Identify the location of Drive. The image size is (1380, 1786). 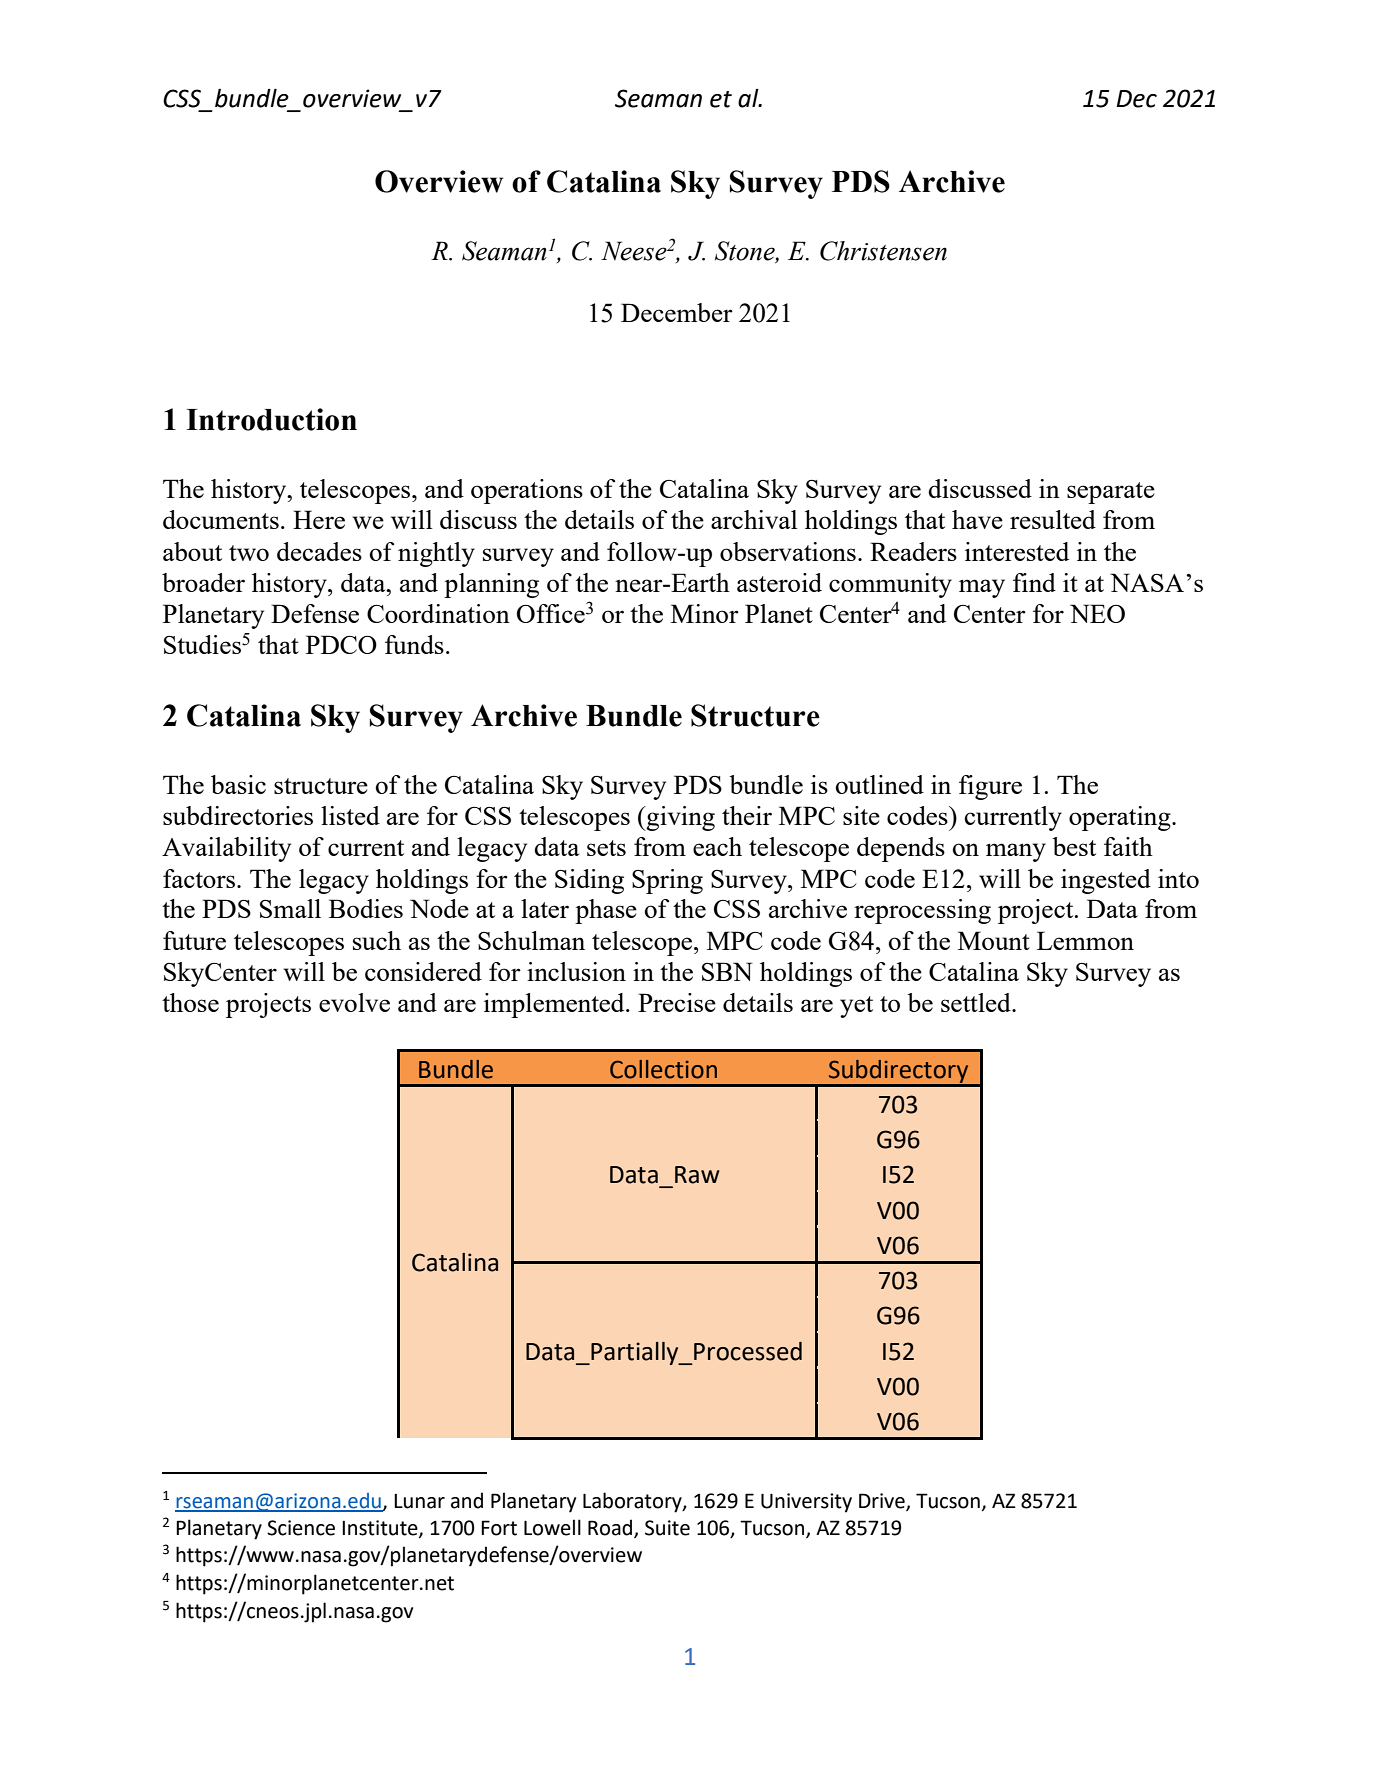
(883, 1501).
